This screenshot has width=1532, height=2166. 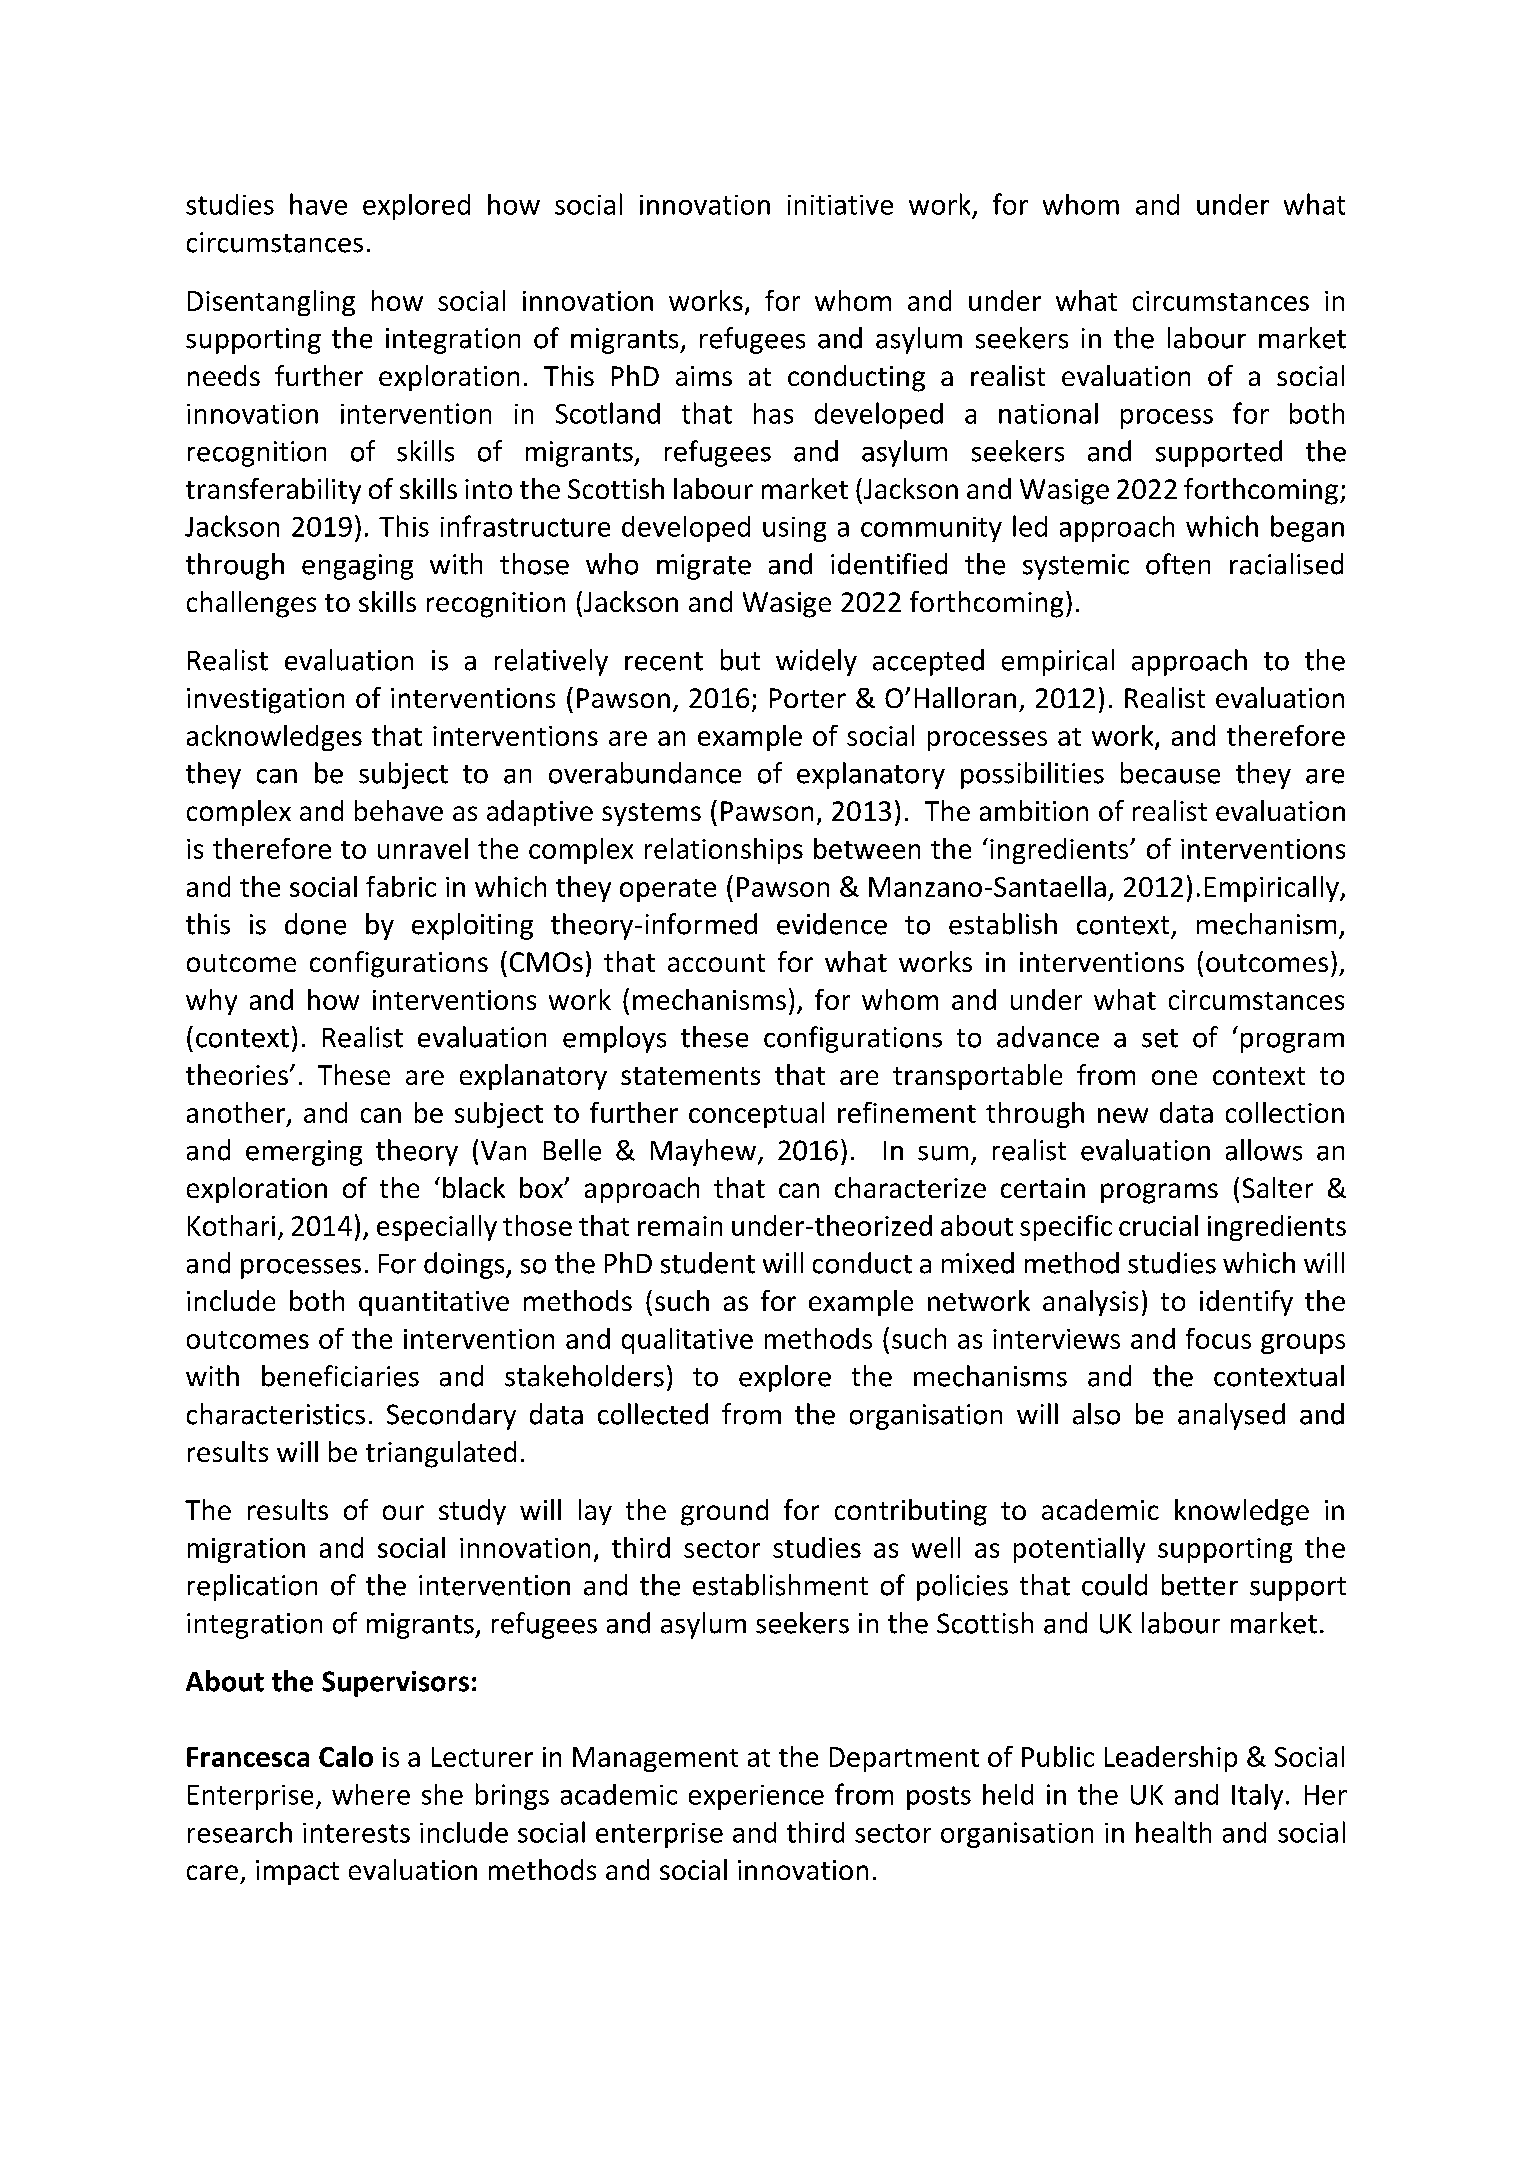 I want to click on set, so click(x=1160, y=1038).
